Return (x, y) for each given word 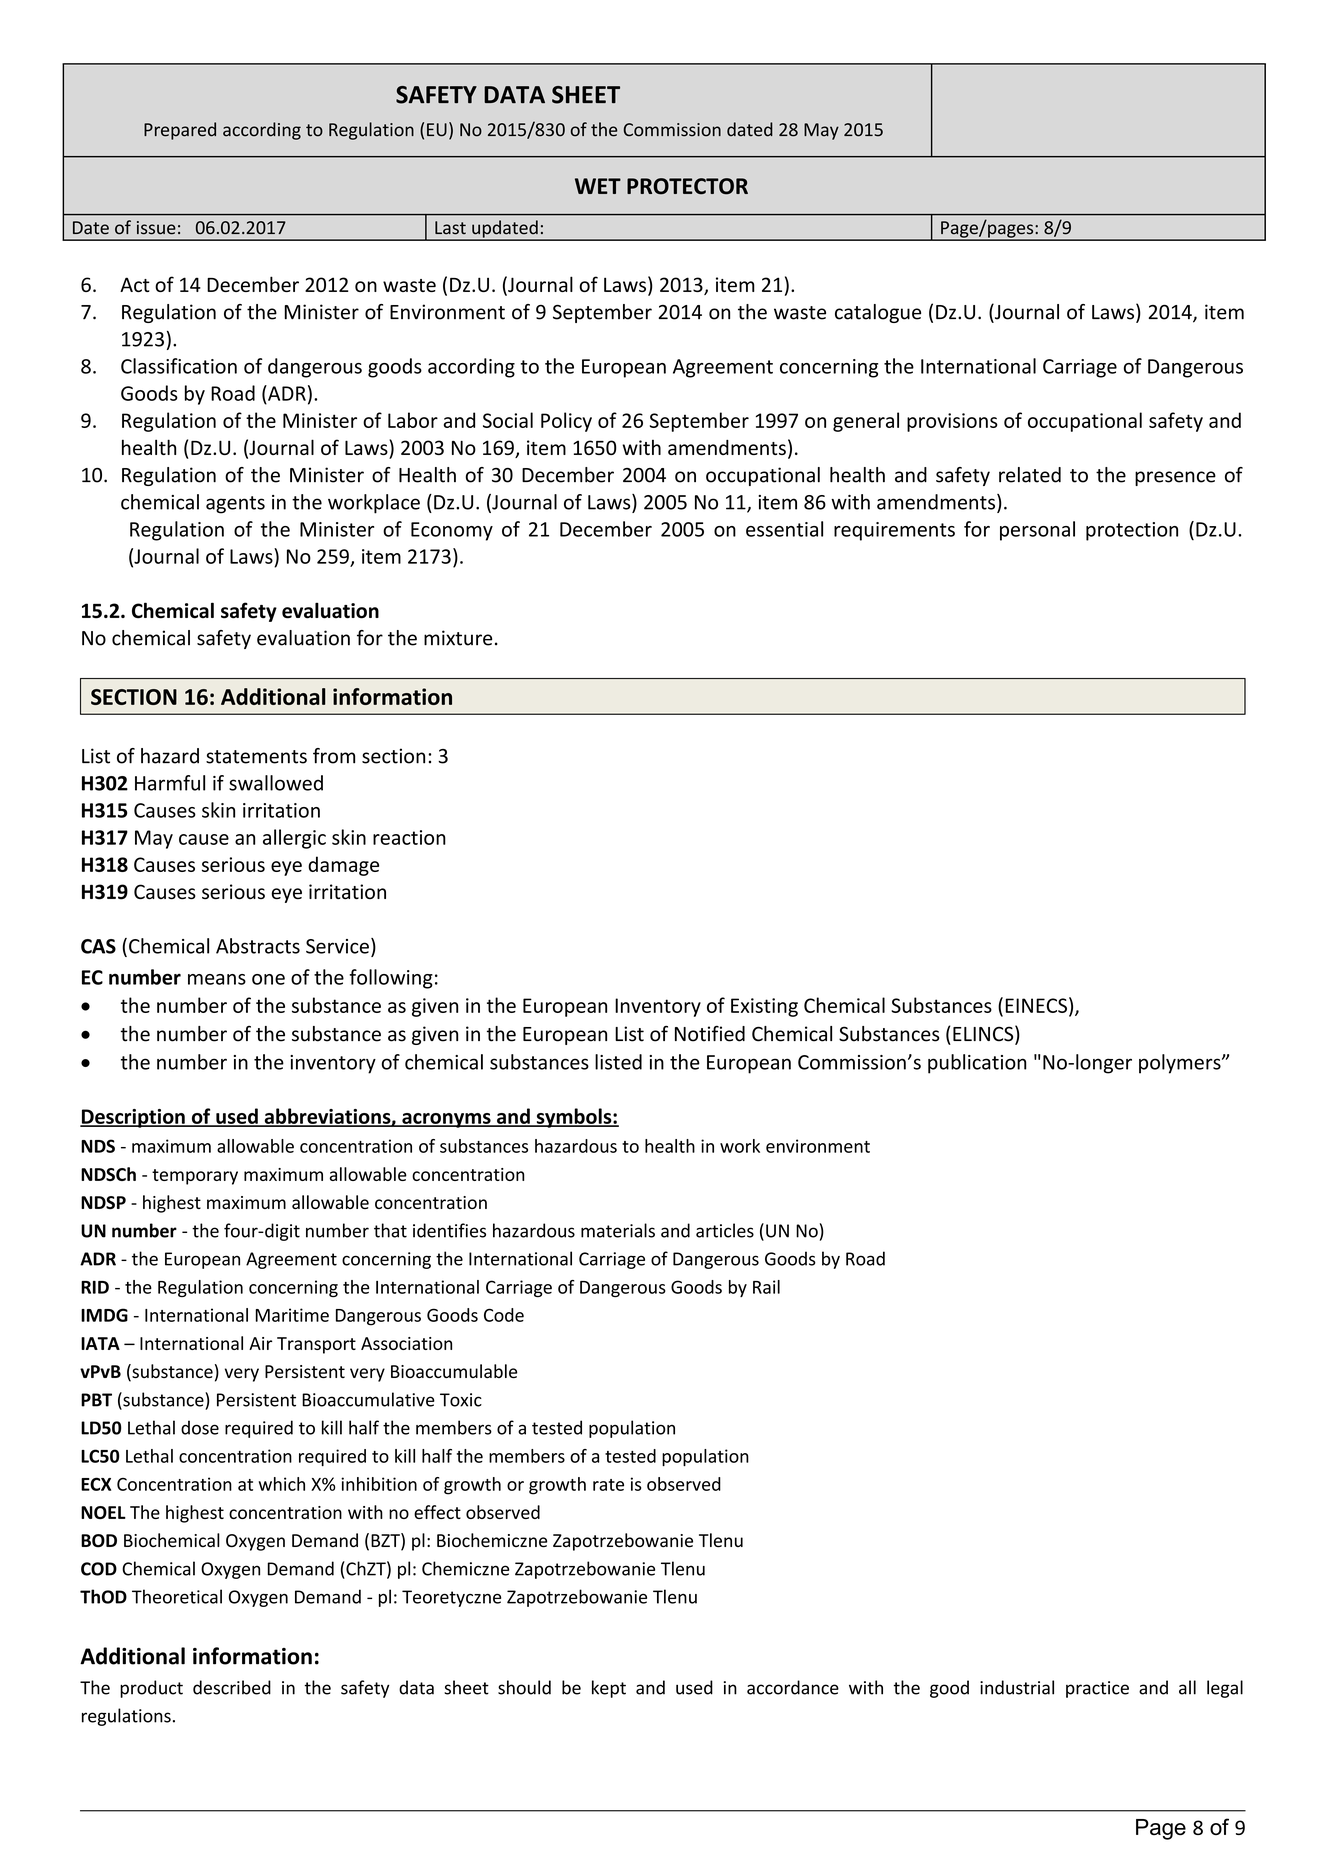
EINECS (1036, 1005)
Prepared (180, 131)
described (232, 1687)
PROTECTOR (687, 186)
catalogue (878, 313)
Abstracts (258, 946)
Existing (764, 1007)
